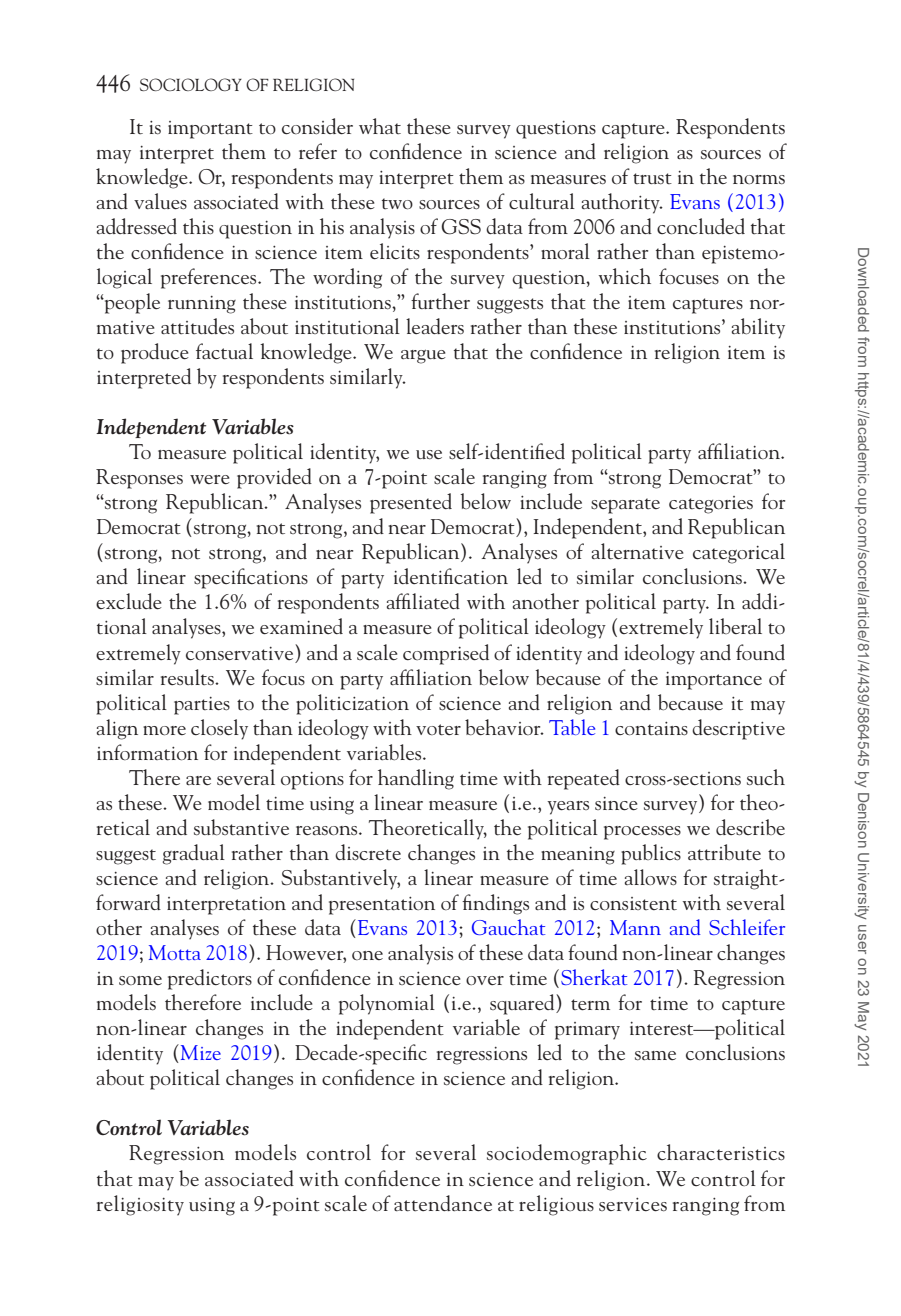 This screenshot has height=1316, width=901. I want to click on were, so click(210, 479).
